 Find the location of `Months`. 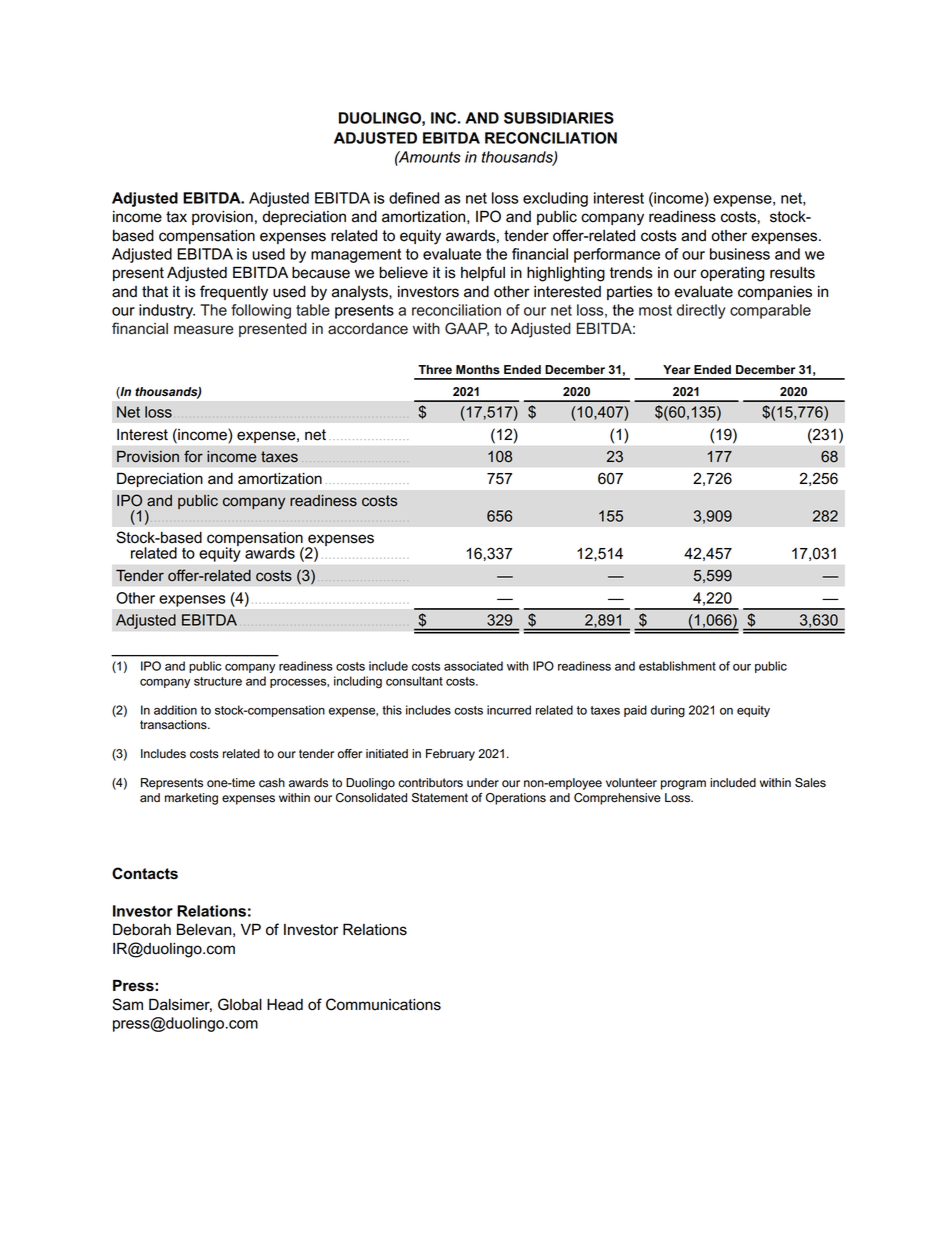

Months is located at coordinates (478, 370).
